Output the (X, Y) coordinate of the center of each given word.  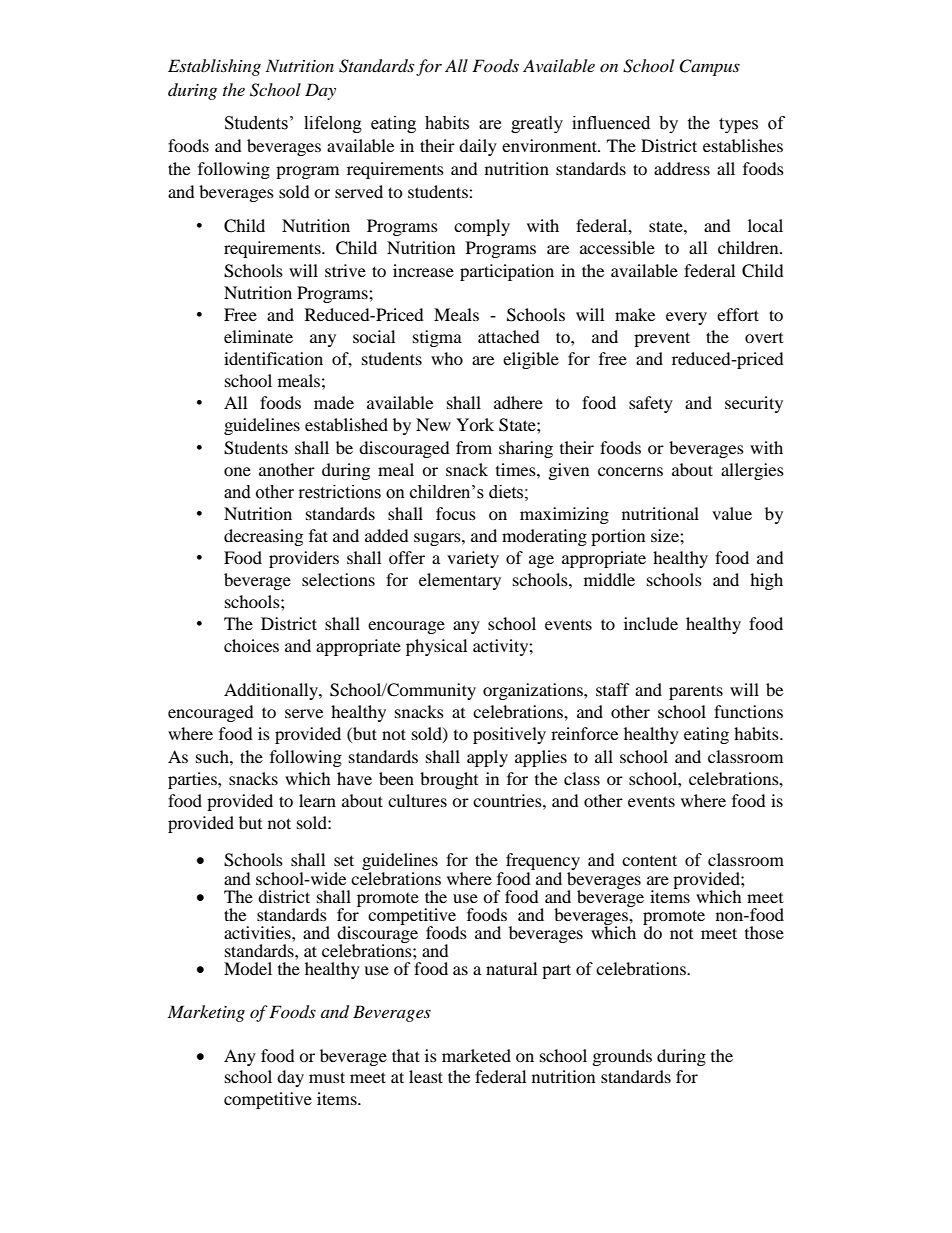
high (766, 581)
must (327, 1077)
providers (304, 559)
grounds (622, 1057)
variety (473, 559)
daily (478, 147)
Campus (709, 67)
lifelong (333, 124)
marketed (476, 1055)
